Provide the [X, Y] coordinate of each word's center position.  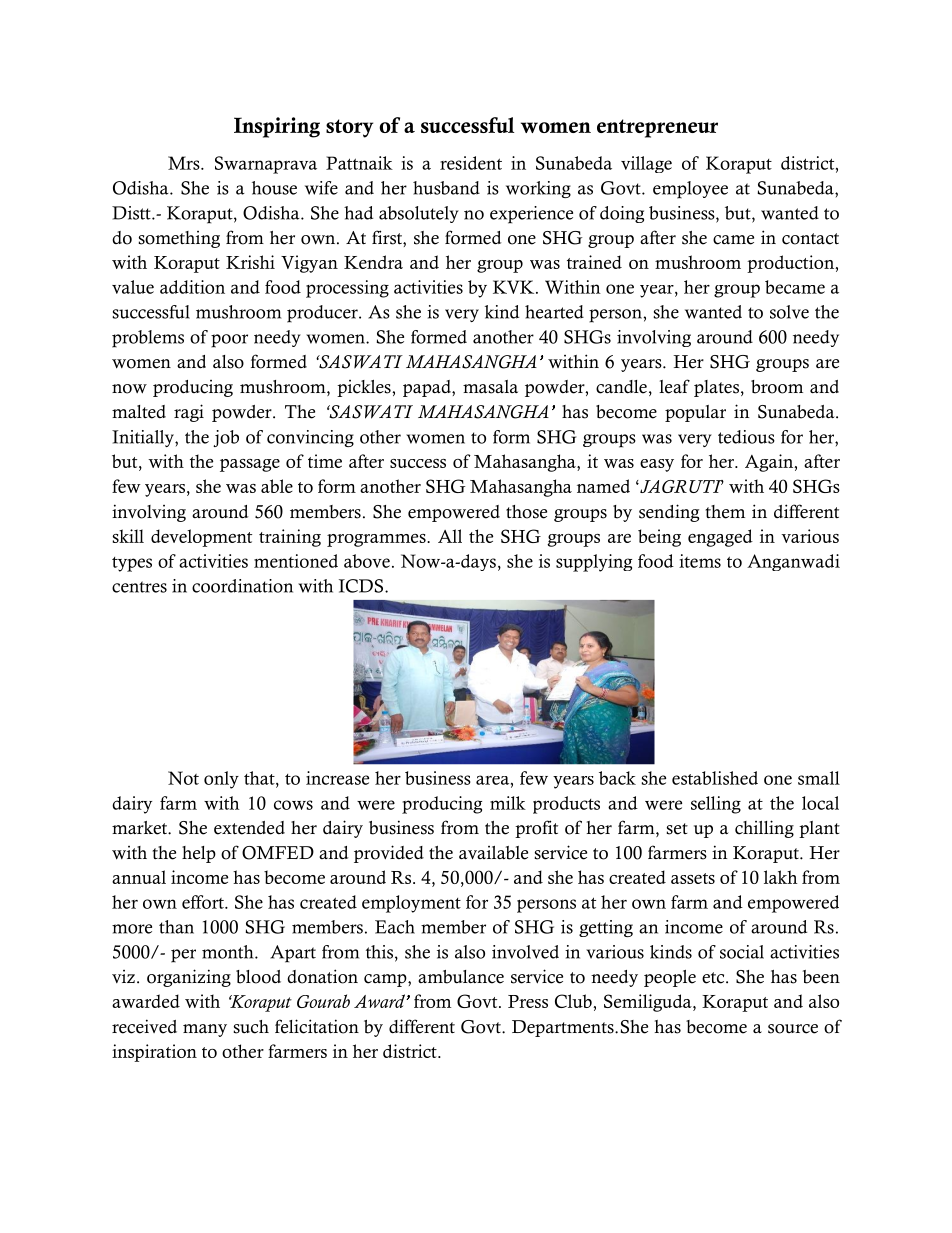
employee [690, 190]
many [205, 1030]
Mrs [185, 163]
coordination [242, 586]
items [700, 561]
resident [471, 163]
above [367, 561]
